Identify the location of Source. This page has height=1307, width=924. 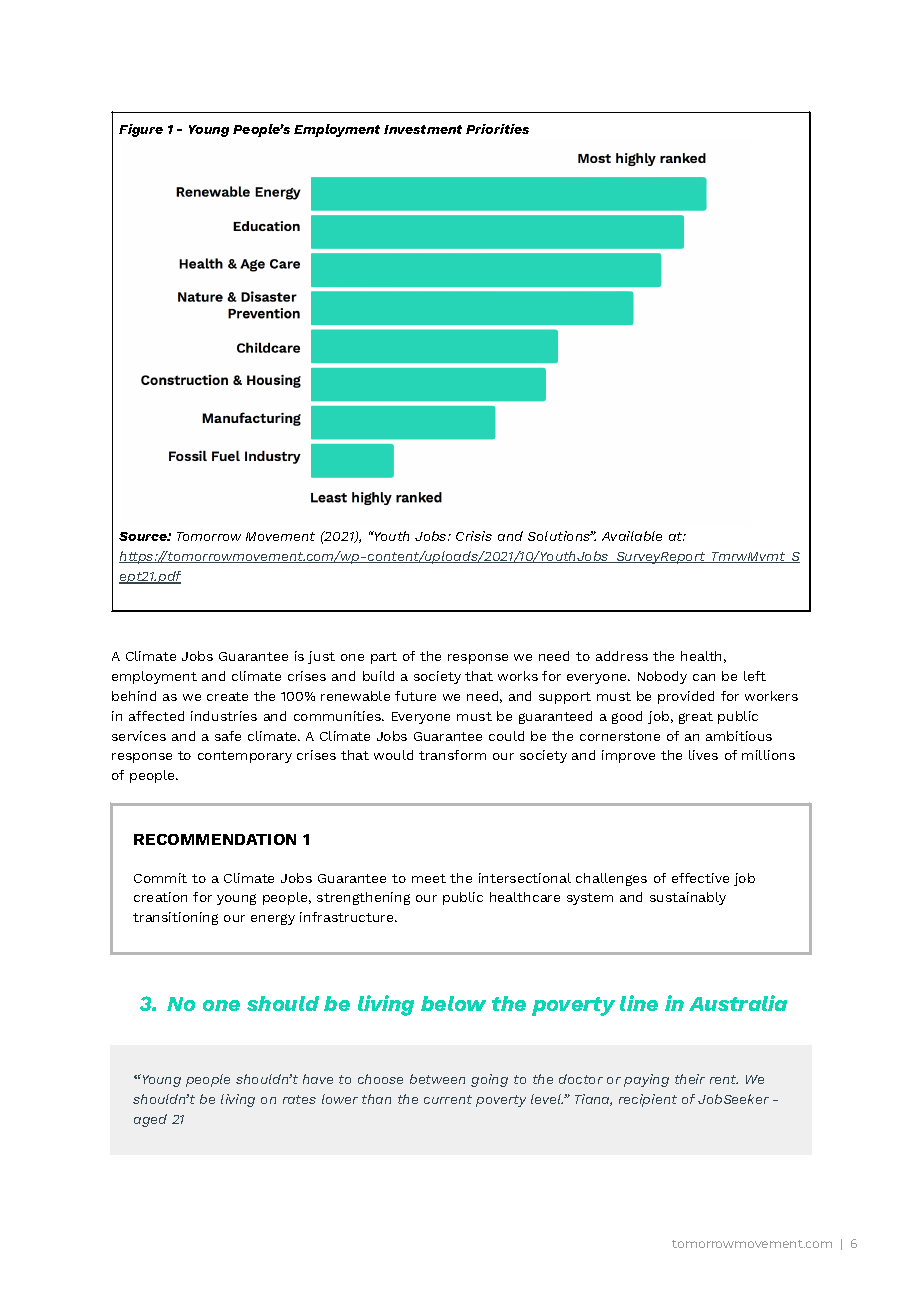
(144, 536).
